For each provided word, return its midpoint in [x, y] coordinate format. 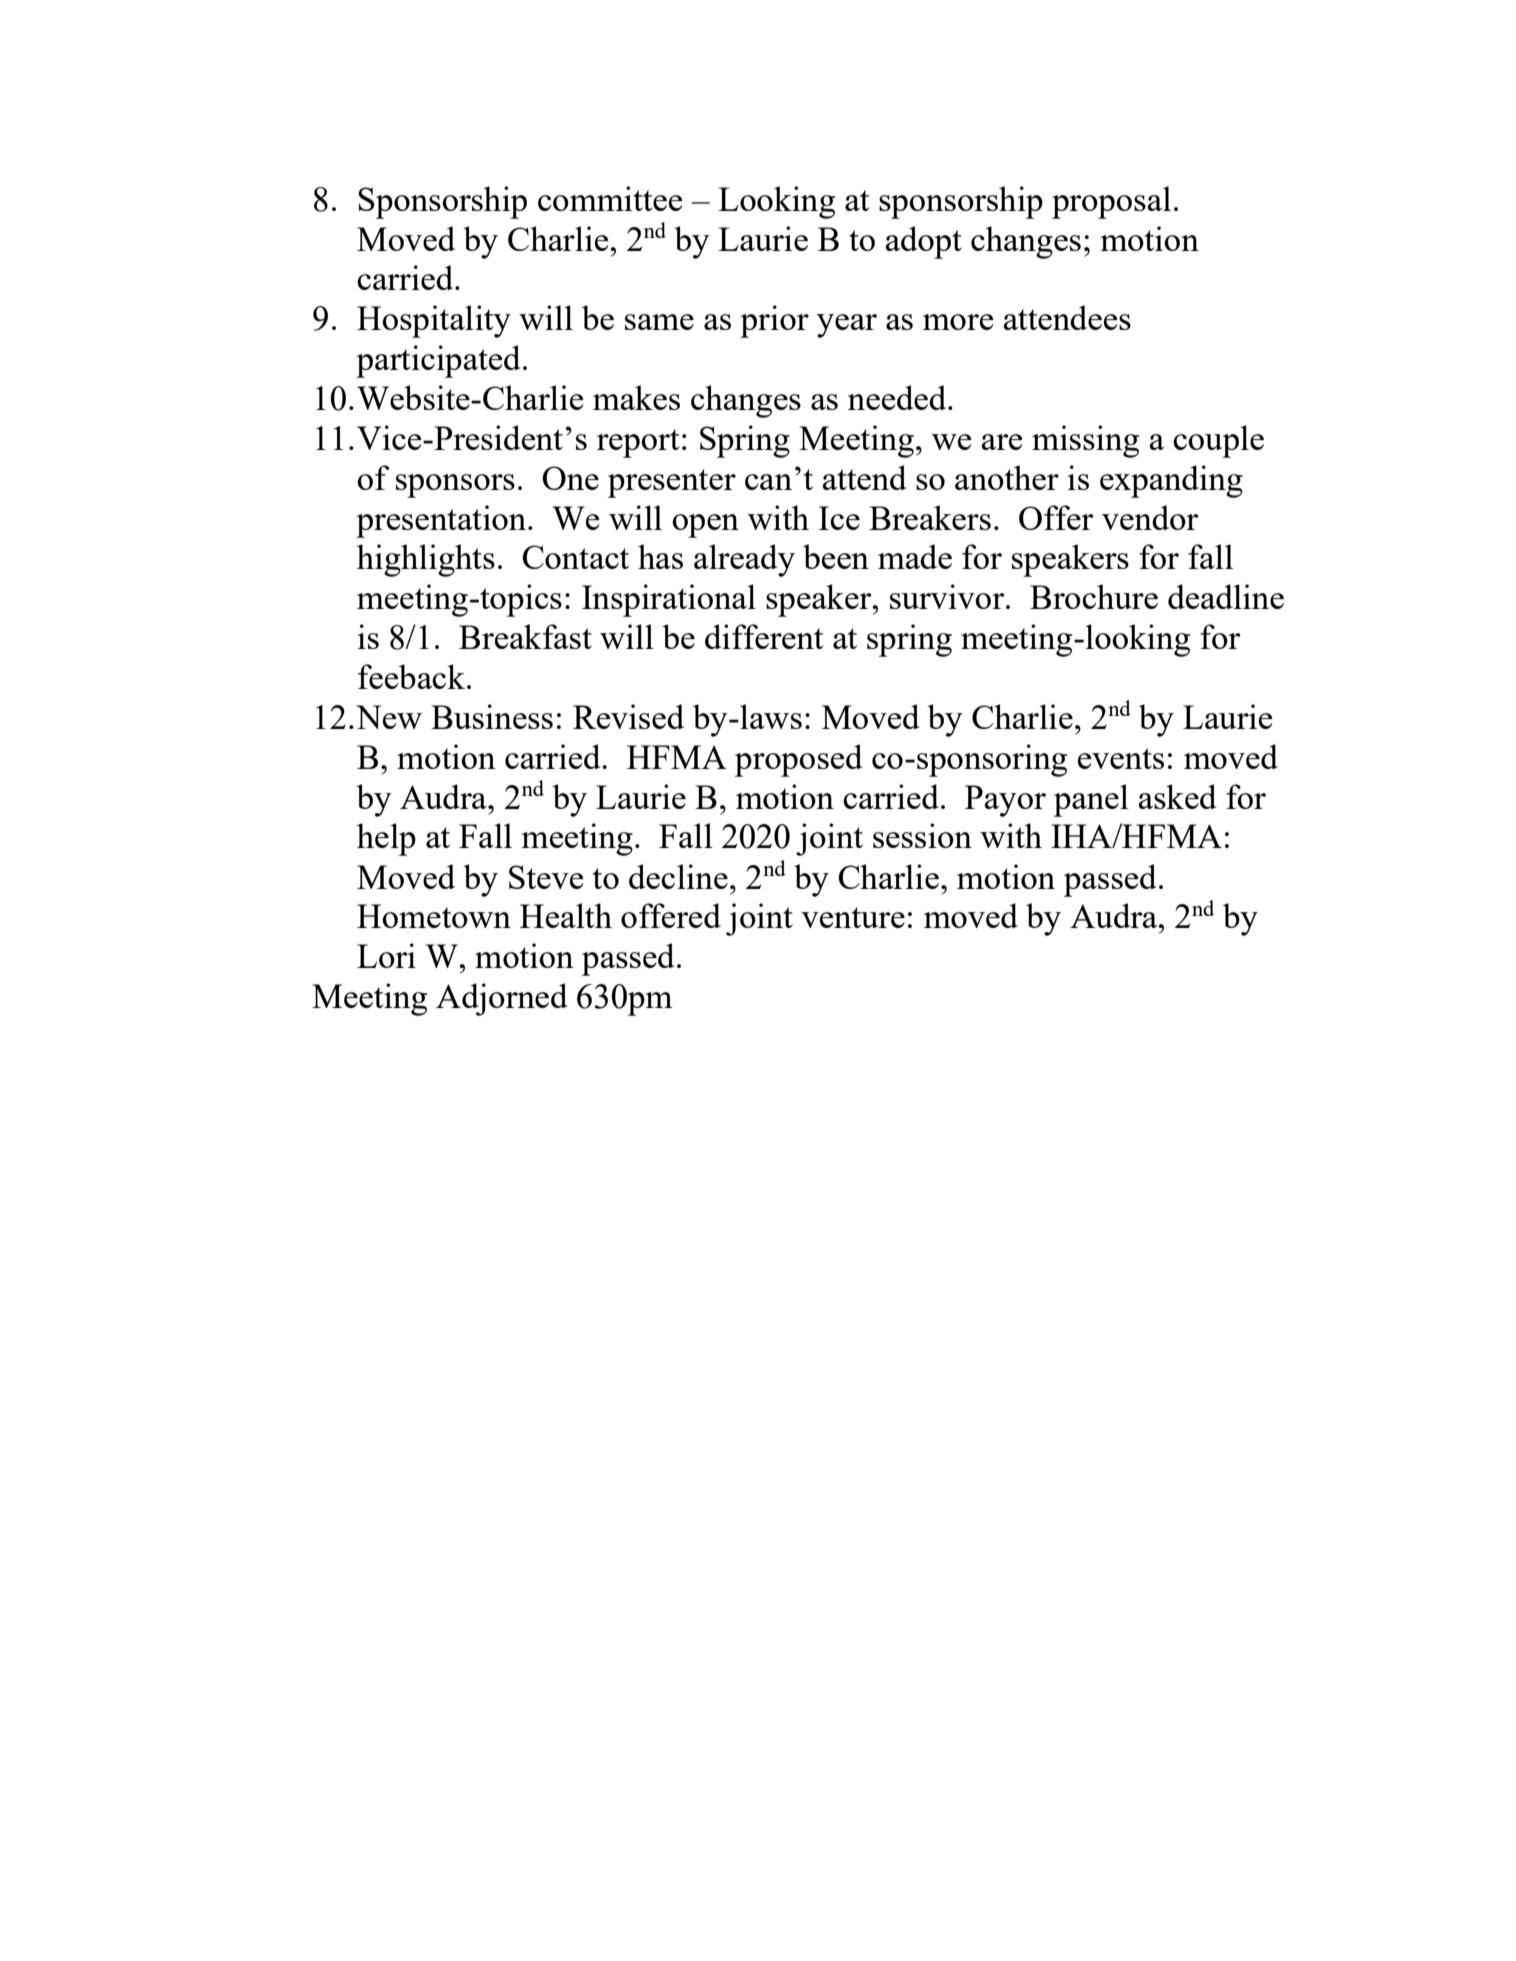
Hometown [434, 916]
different [764, 636]
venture [853, 917]
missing [1085, 441]
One [570, 478]
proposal [1111, 202]
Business [492, 716]
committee [610, 198]
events [1121, 758]
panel [1091, 800]
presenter [672, 483]
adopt [924, 242]
